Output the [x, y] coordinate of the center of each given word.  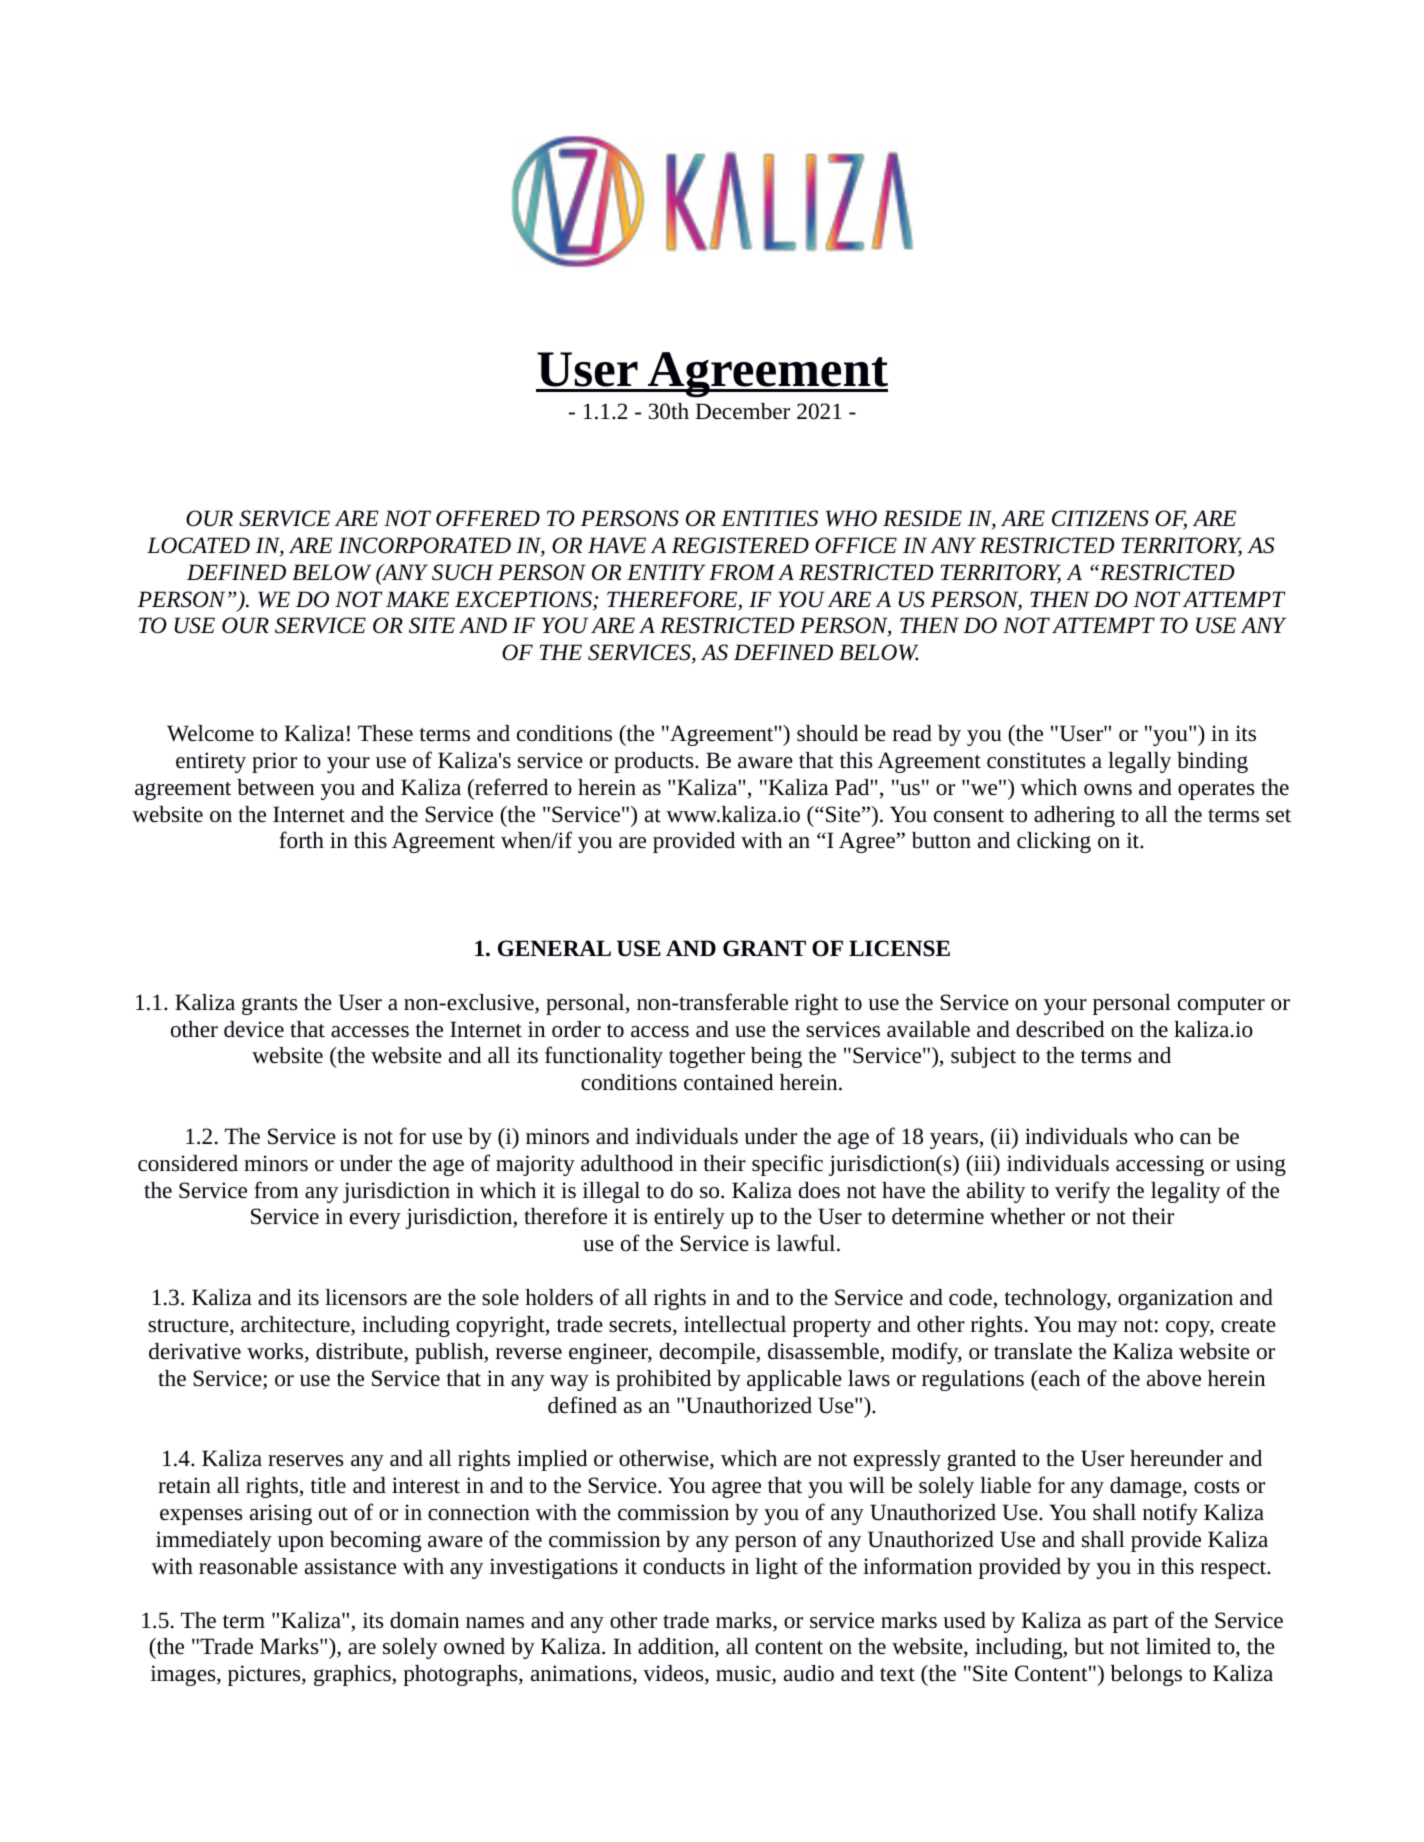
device [254, 1029]
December [742, 411]
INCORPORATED [424, 545]
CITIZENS [1100, 518]
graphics [353, 1675]
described [1060, 1029]
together [707, 1057]
